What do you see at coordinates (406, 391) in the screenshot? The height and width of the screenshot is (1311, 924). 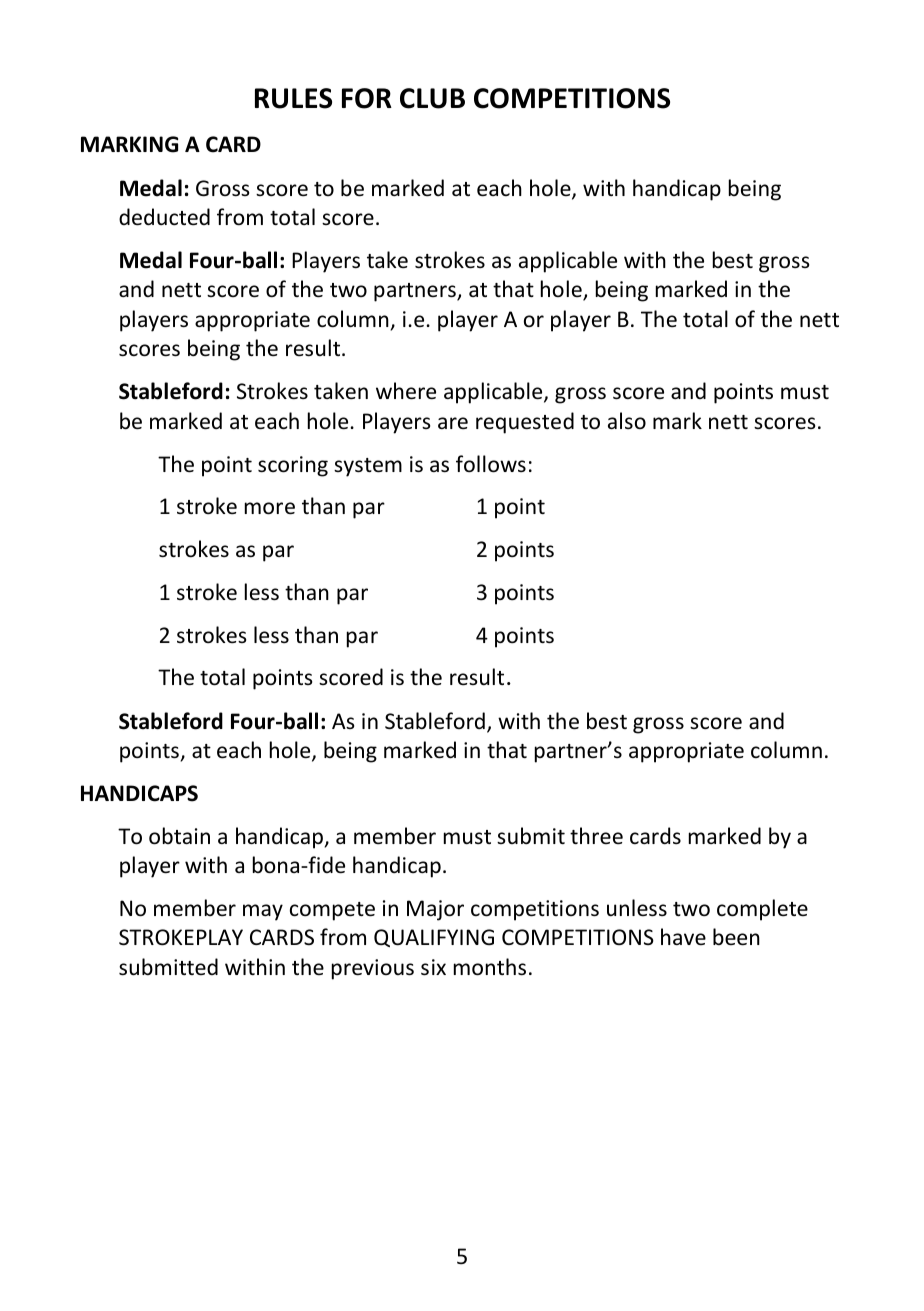 I see `where` at bounding box center [406, 391].
